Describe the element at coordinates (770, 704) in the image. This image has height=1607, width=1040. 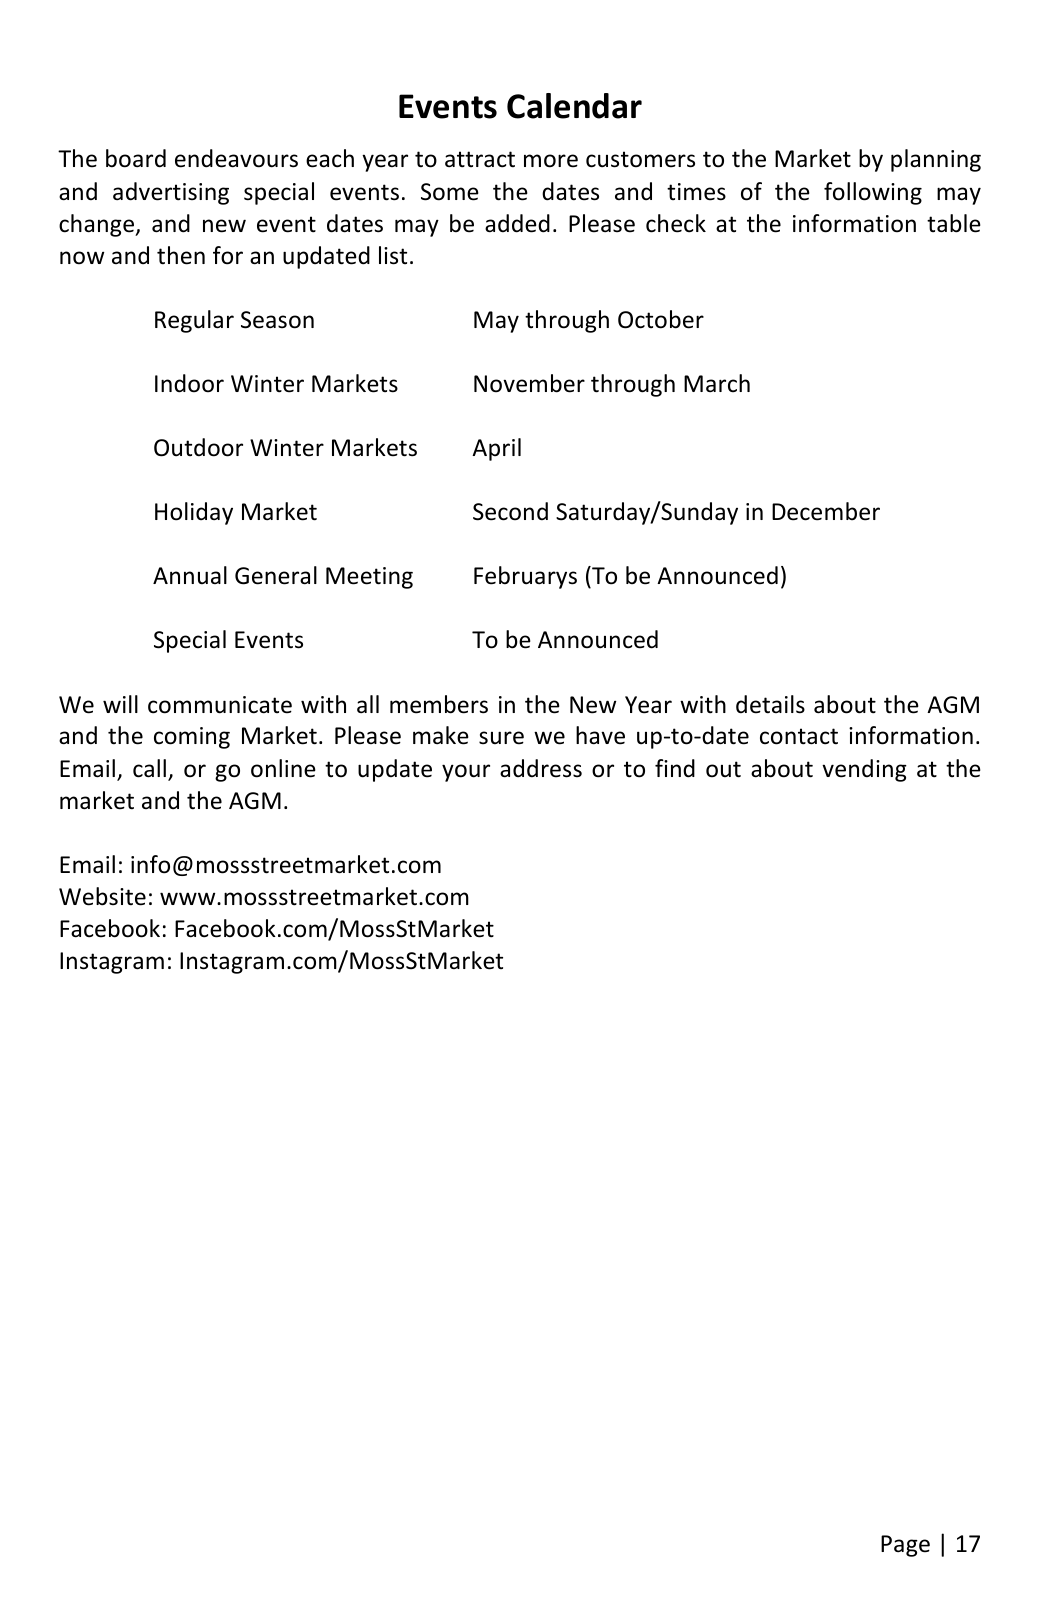
I see `details` at that location.
